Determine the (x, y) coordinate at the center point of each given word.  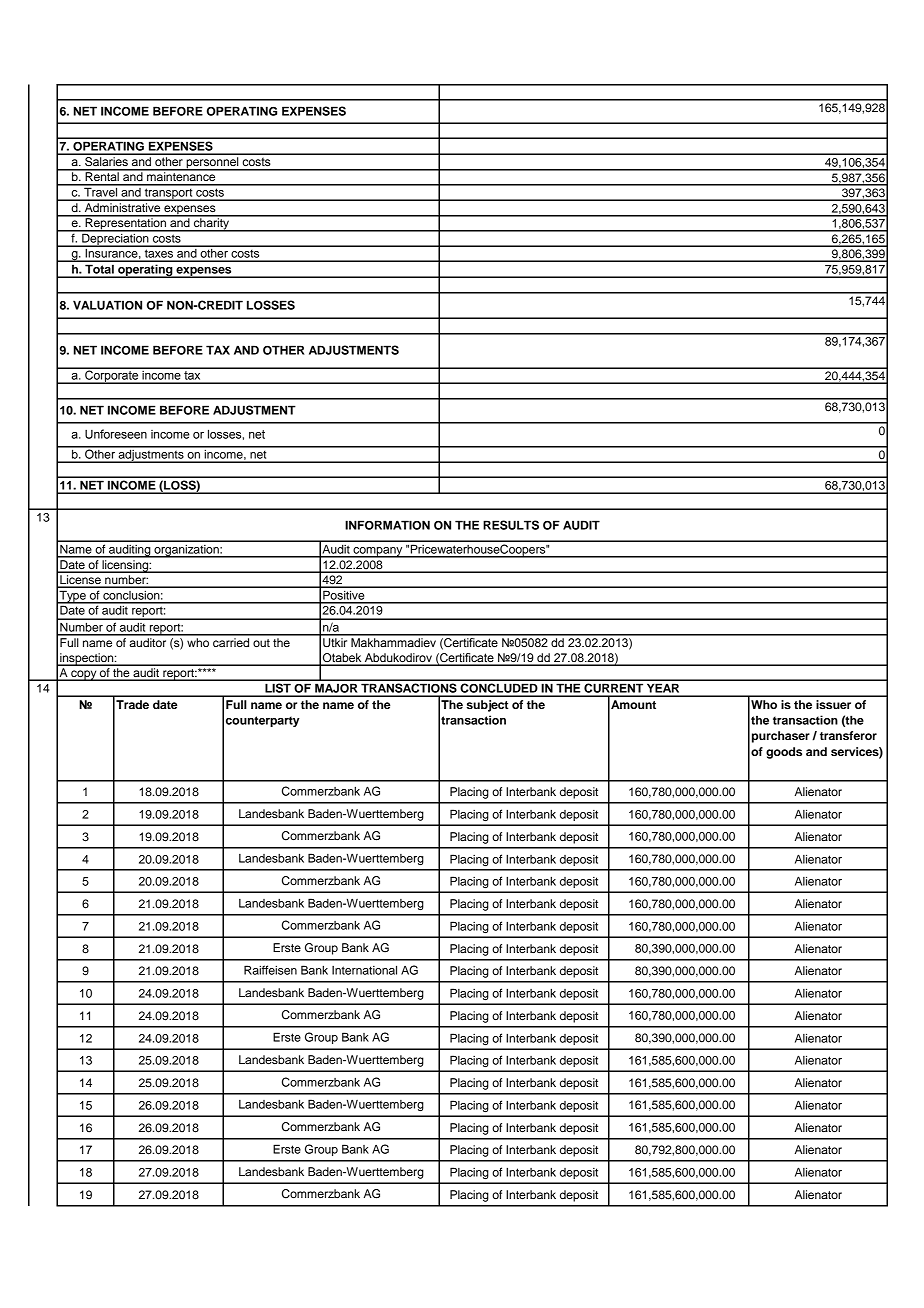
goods (784, 753)
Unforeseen (116, 434)
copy (84, 675)
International (364, 970)
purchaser (781, 737)
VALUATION (107, 305)
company (378, 552)
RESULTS (511, 525)
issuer (833, 704)
